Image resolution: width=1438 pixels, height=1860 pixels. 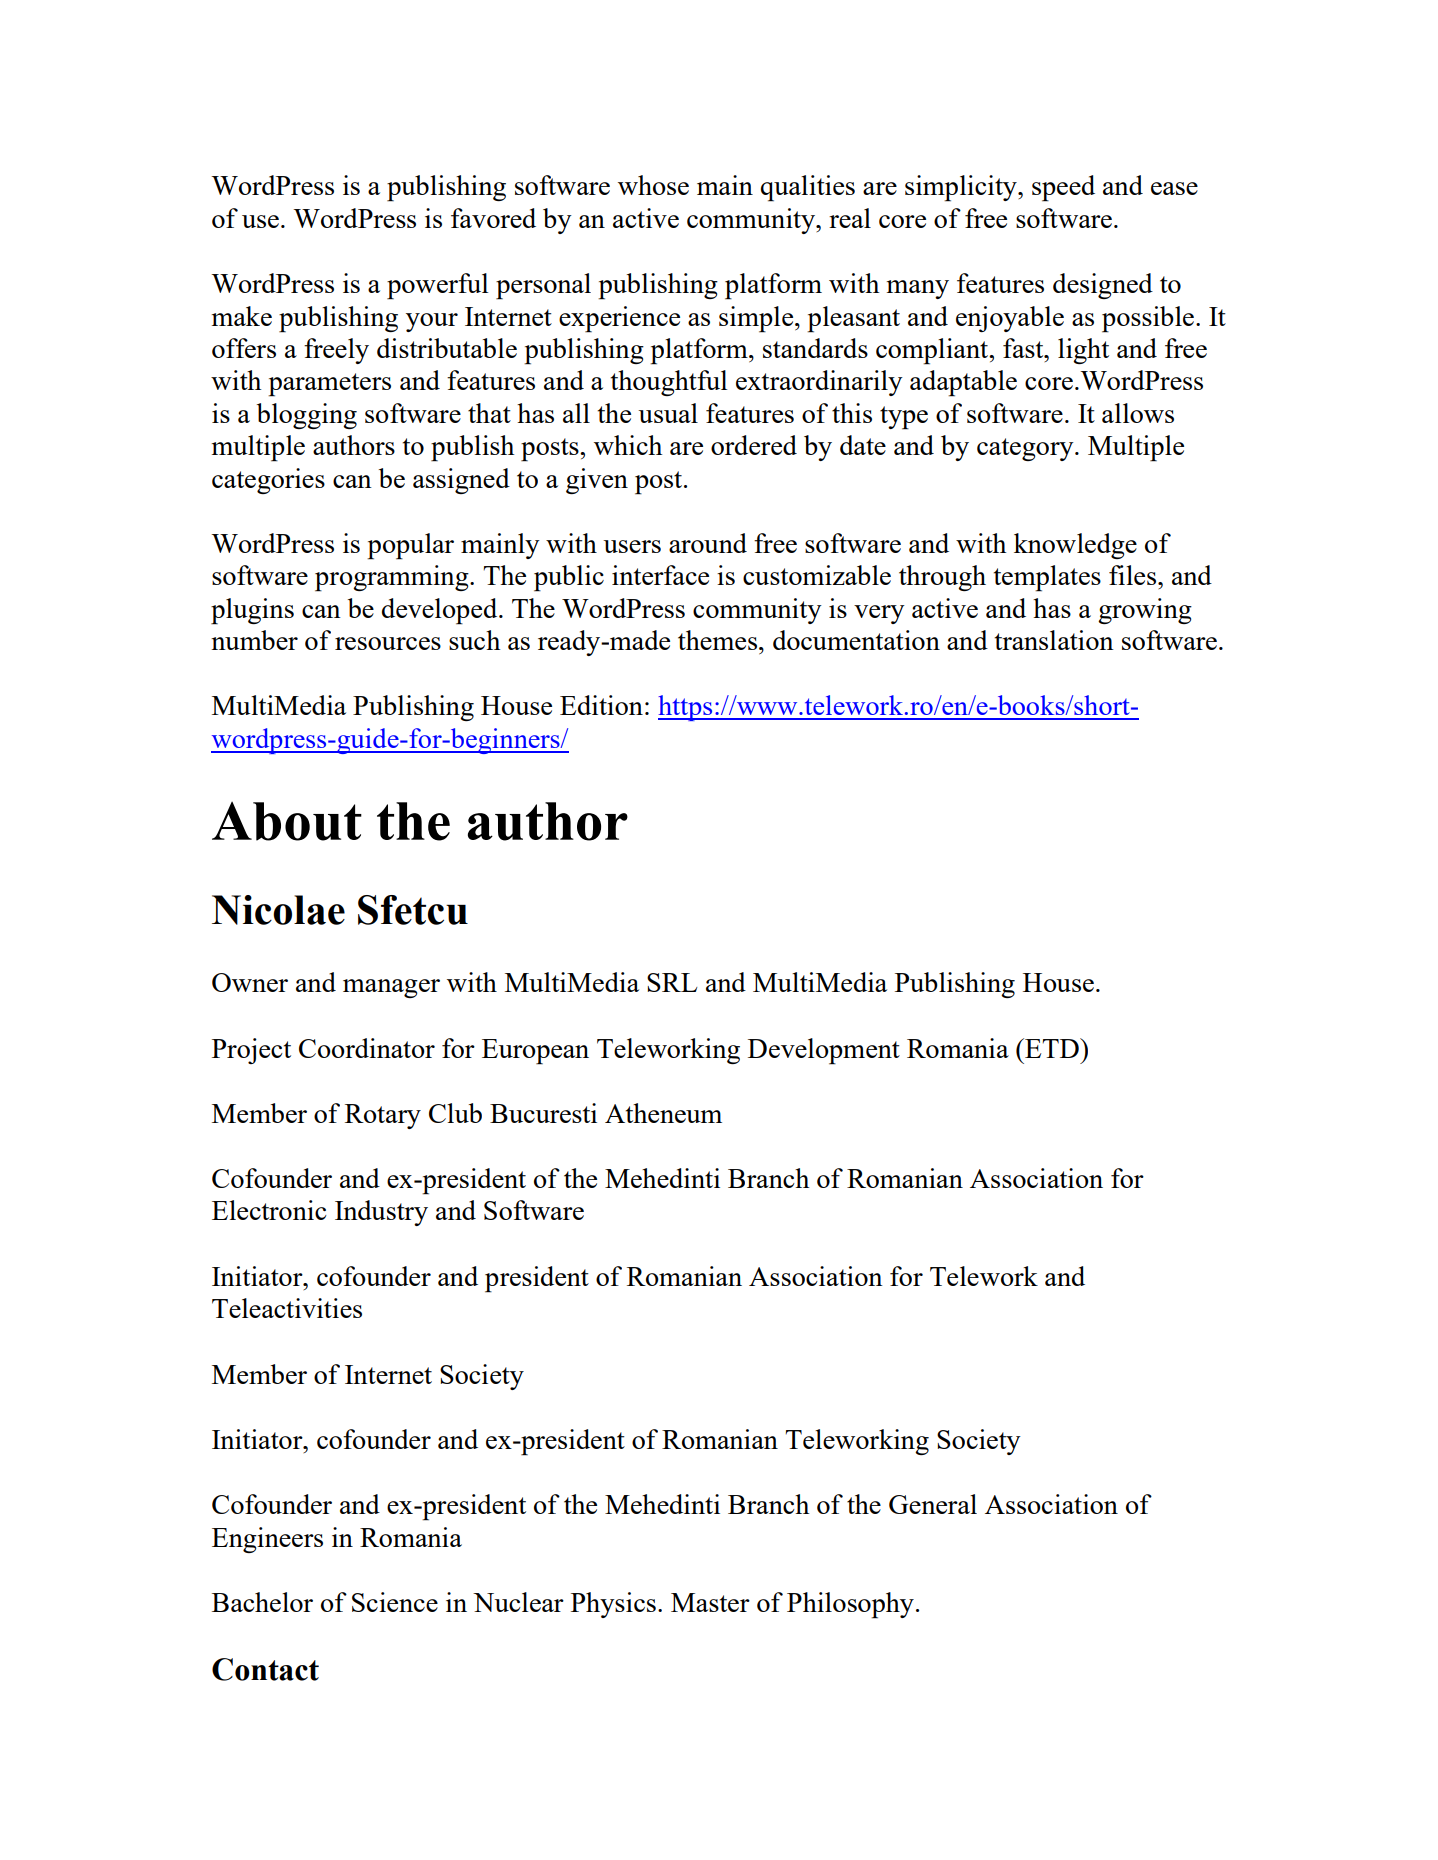 I want to click on speed, so click(x=1063, y=188).
